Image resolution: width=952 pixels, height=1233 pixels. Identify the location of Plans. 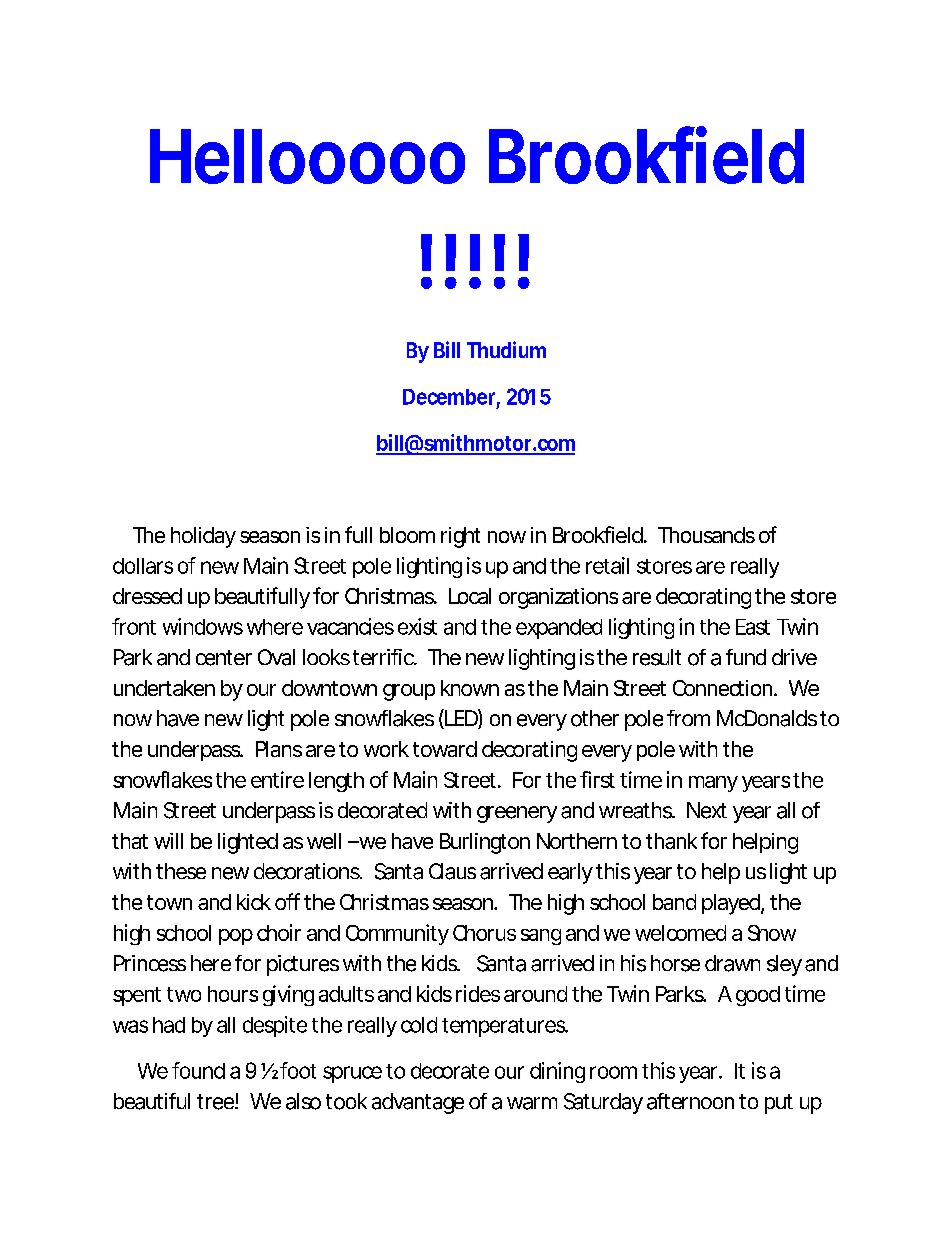
(279, 749).
